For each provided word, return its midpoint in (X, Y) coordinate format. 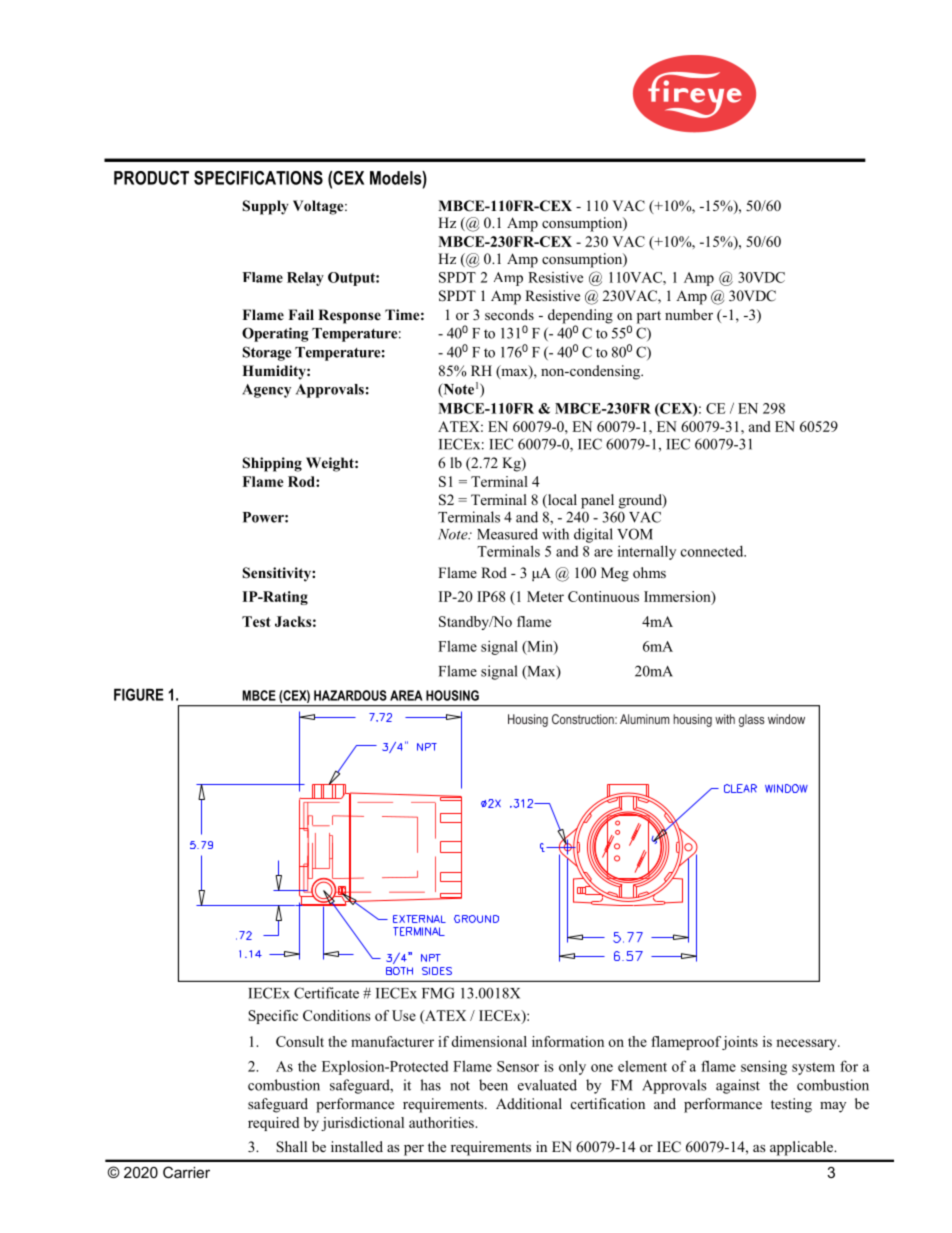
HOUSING (452, 695)
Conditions (336, 1015)
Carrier (186, 1172)
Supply (266, 207)
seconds (509, 314)
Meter (545, 596)
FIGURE (139, 694)
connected (713, 551)
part (649, 317)
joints (740, 1043)
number (689, 314)
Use (404, 1015)
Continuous (603, 596)
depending (580, 317)
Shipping (272, 464)
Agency (266, 391)
